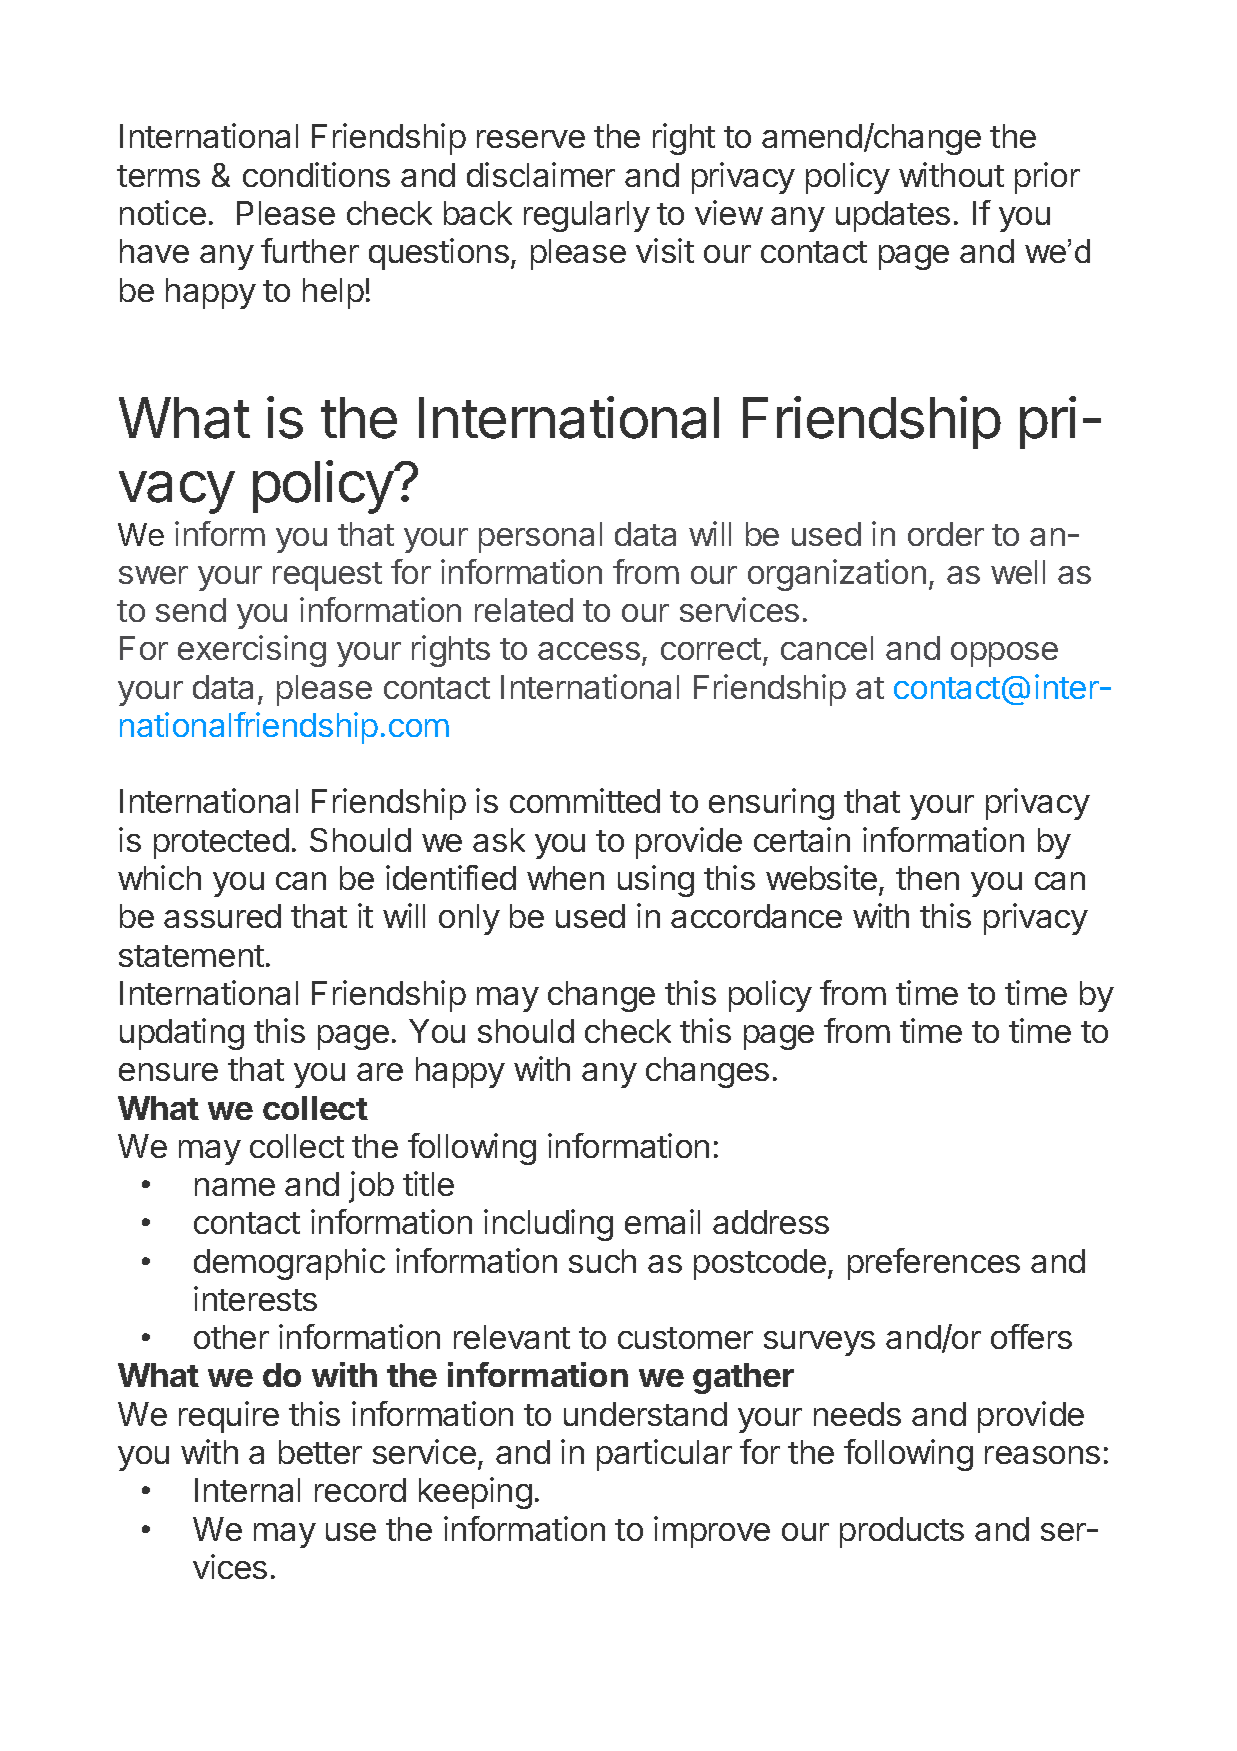 Image resolution: width=1237 pixels, height=1751 pixels. Describe the element at coordinates (664, 1455) in the page. I see `particular` at that location.
